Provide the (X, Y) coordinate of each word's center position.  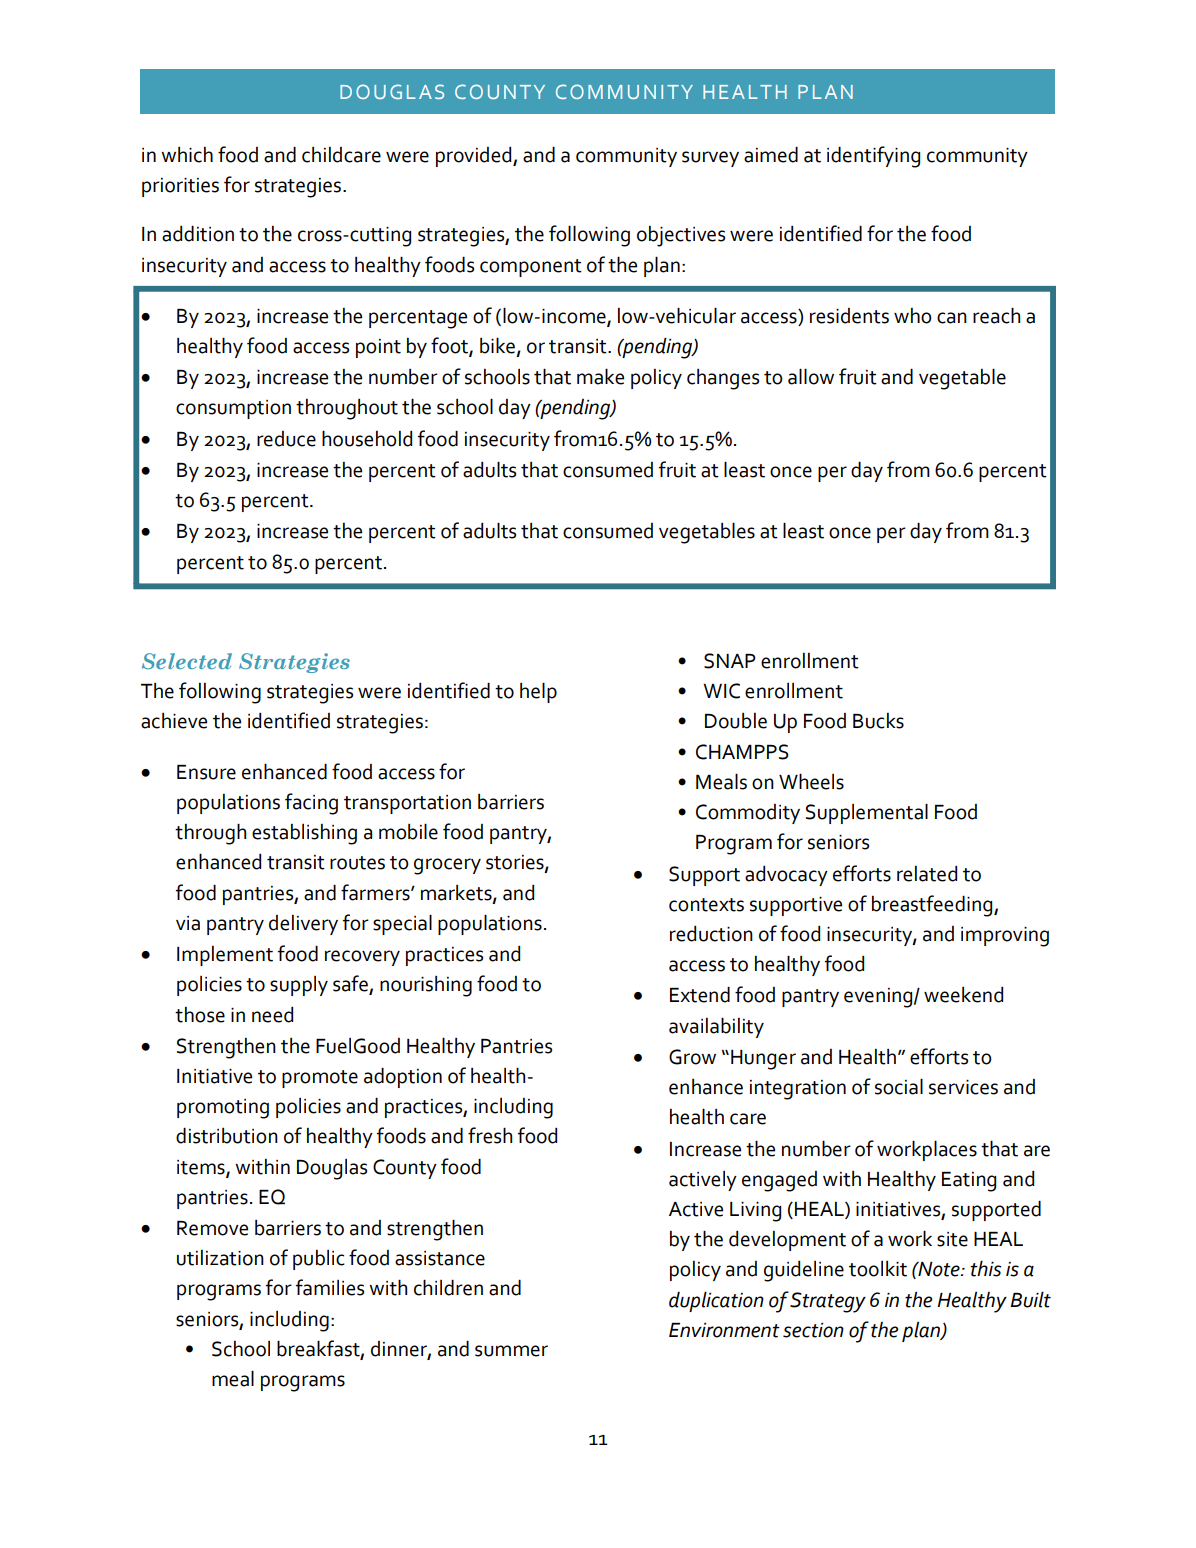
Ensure (206, 772)
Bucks (878, 721)
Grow (692, 1057)
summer (511, 1351)
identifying (873, 157)
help (538, 692)
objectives (681, 236)
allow (811, 376)
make (600, 376)
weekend (963, 995)
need (272, 1015)
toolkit (878, 1269)
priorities (180, 187)
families (330, 1287)
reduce (286, 439)
